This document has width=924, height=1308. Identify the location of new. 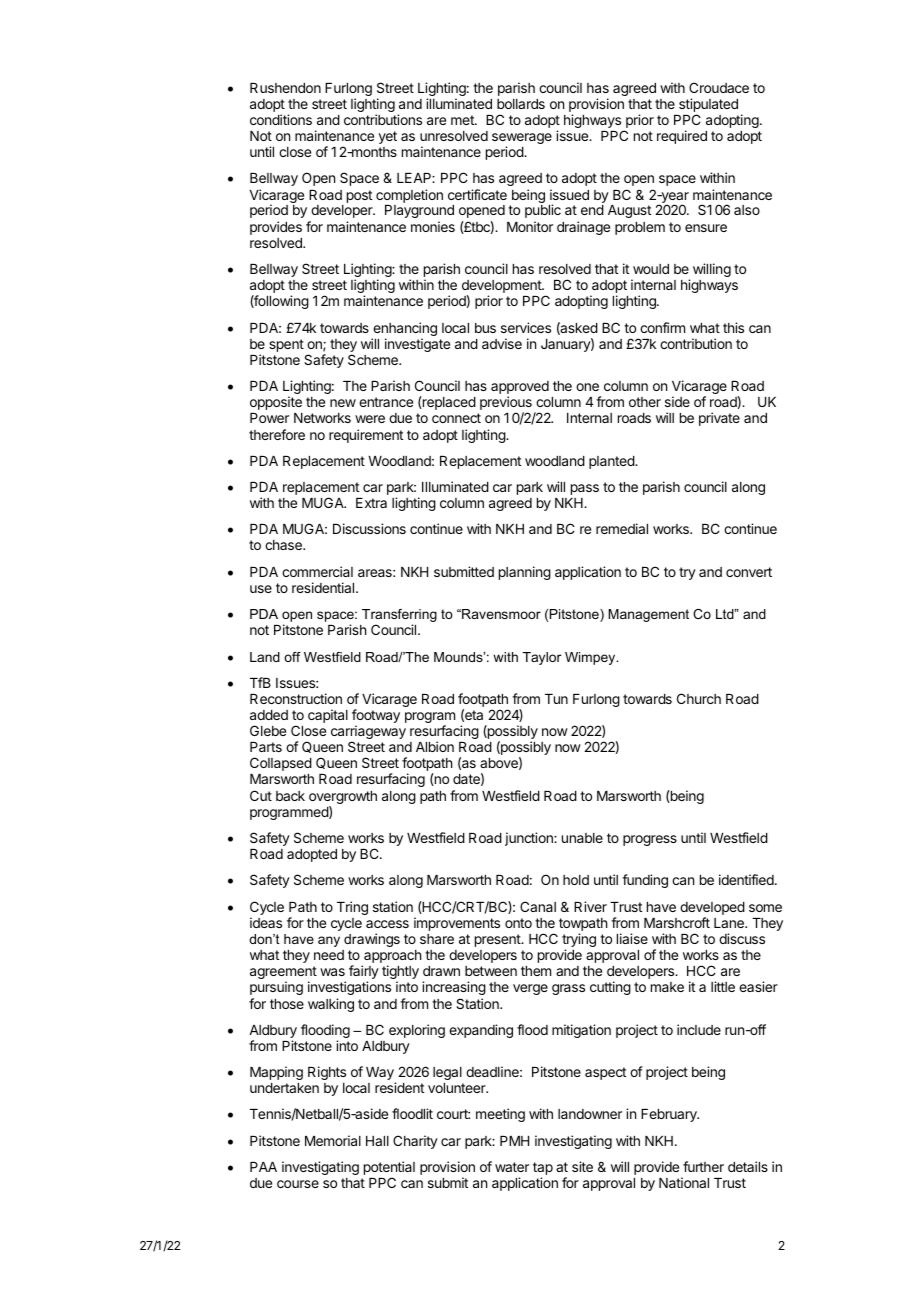
(343, 403).
